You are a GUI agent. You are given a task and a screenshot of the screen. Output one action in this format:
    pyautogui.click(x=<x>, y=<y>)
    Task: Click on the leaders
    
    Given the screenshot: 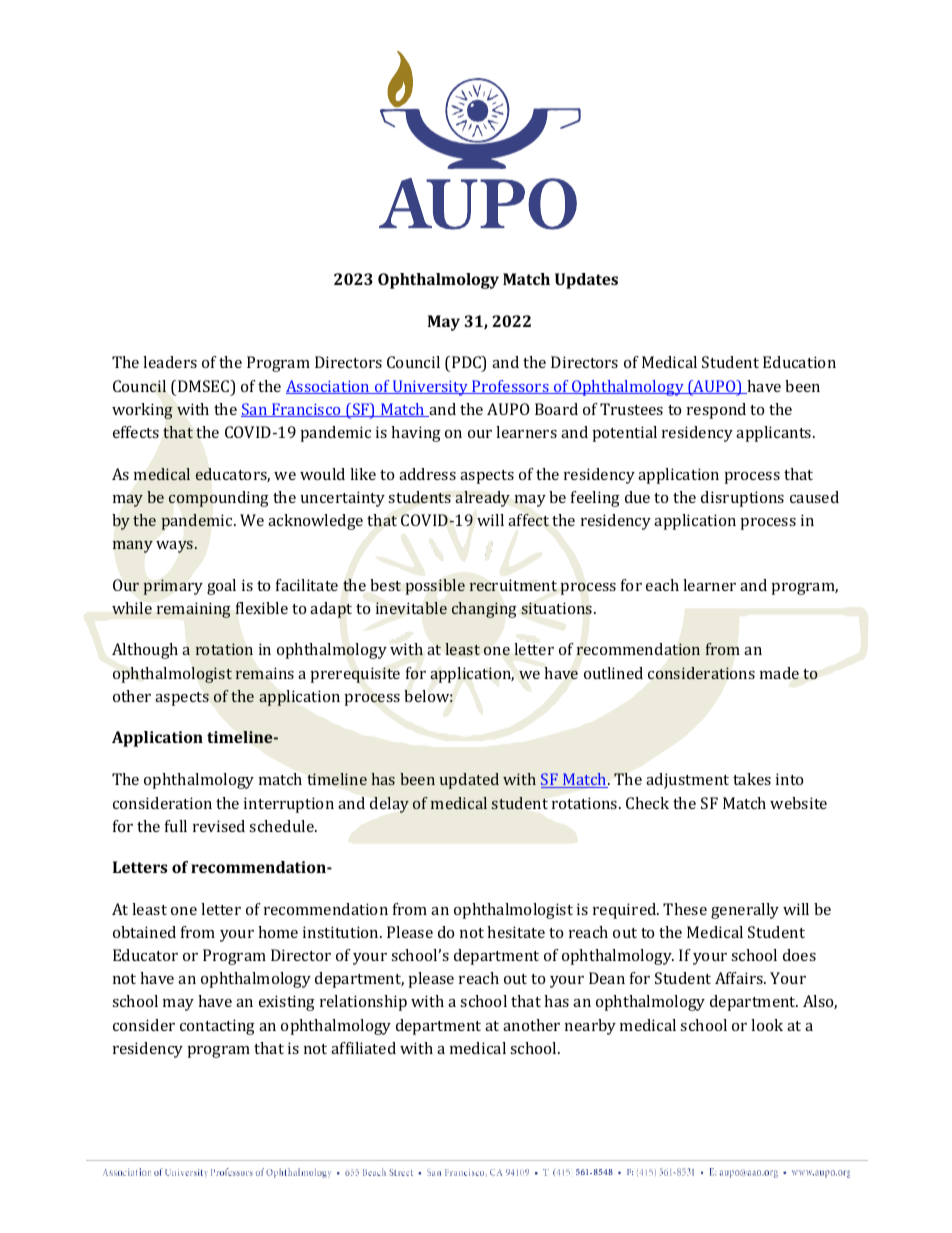 What is the action you would take?
    pyautogui.click(x=170, y=362)
